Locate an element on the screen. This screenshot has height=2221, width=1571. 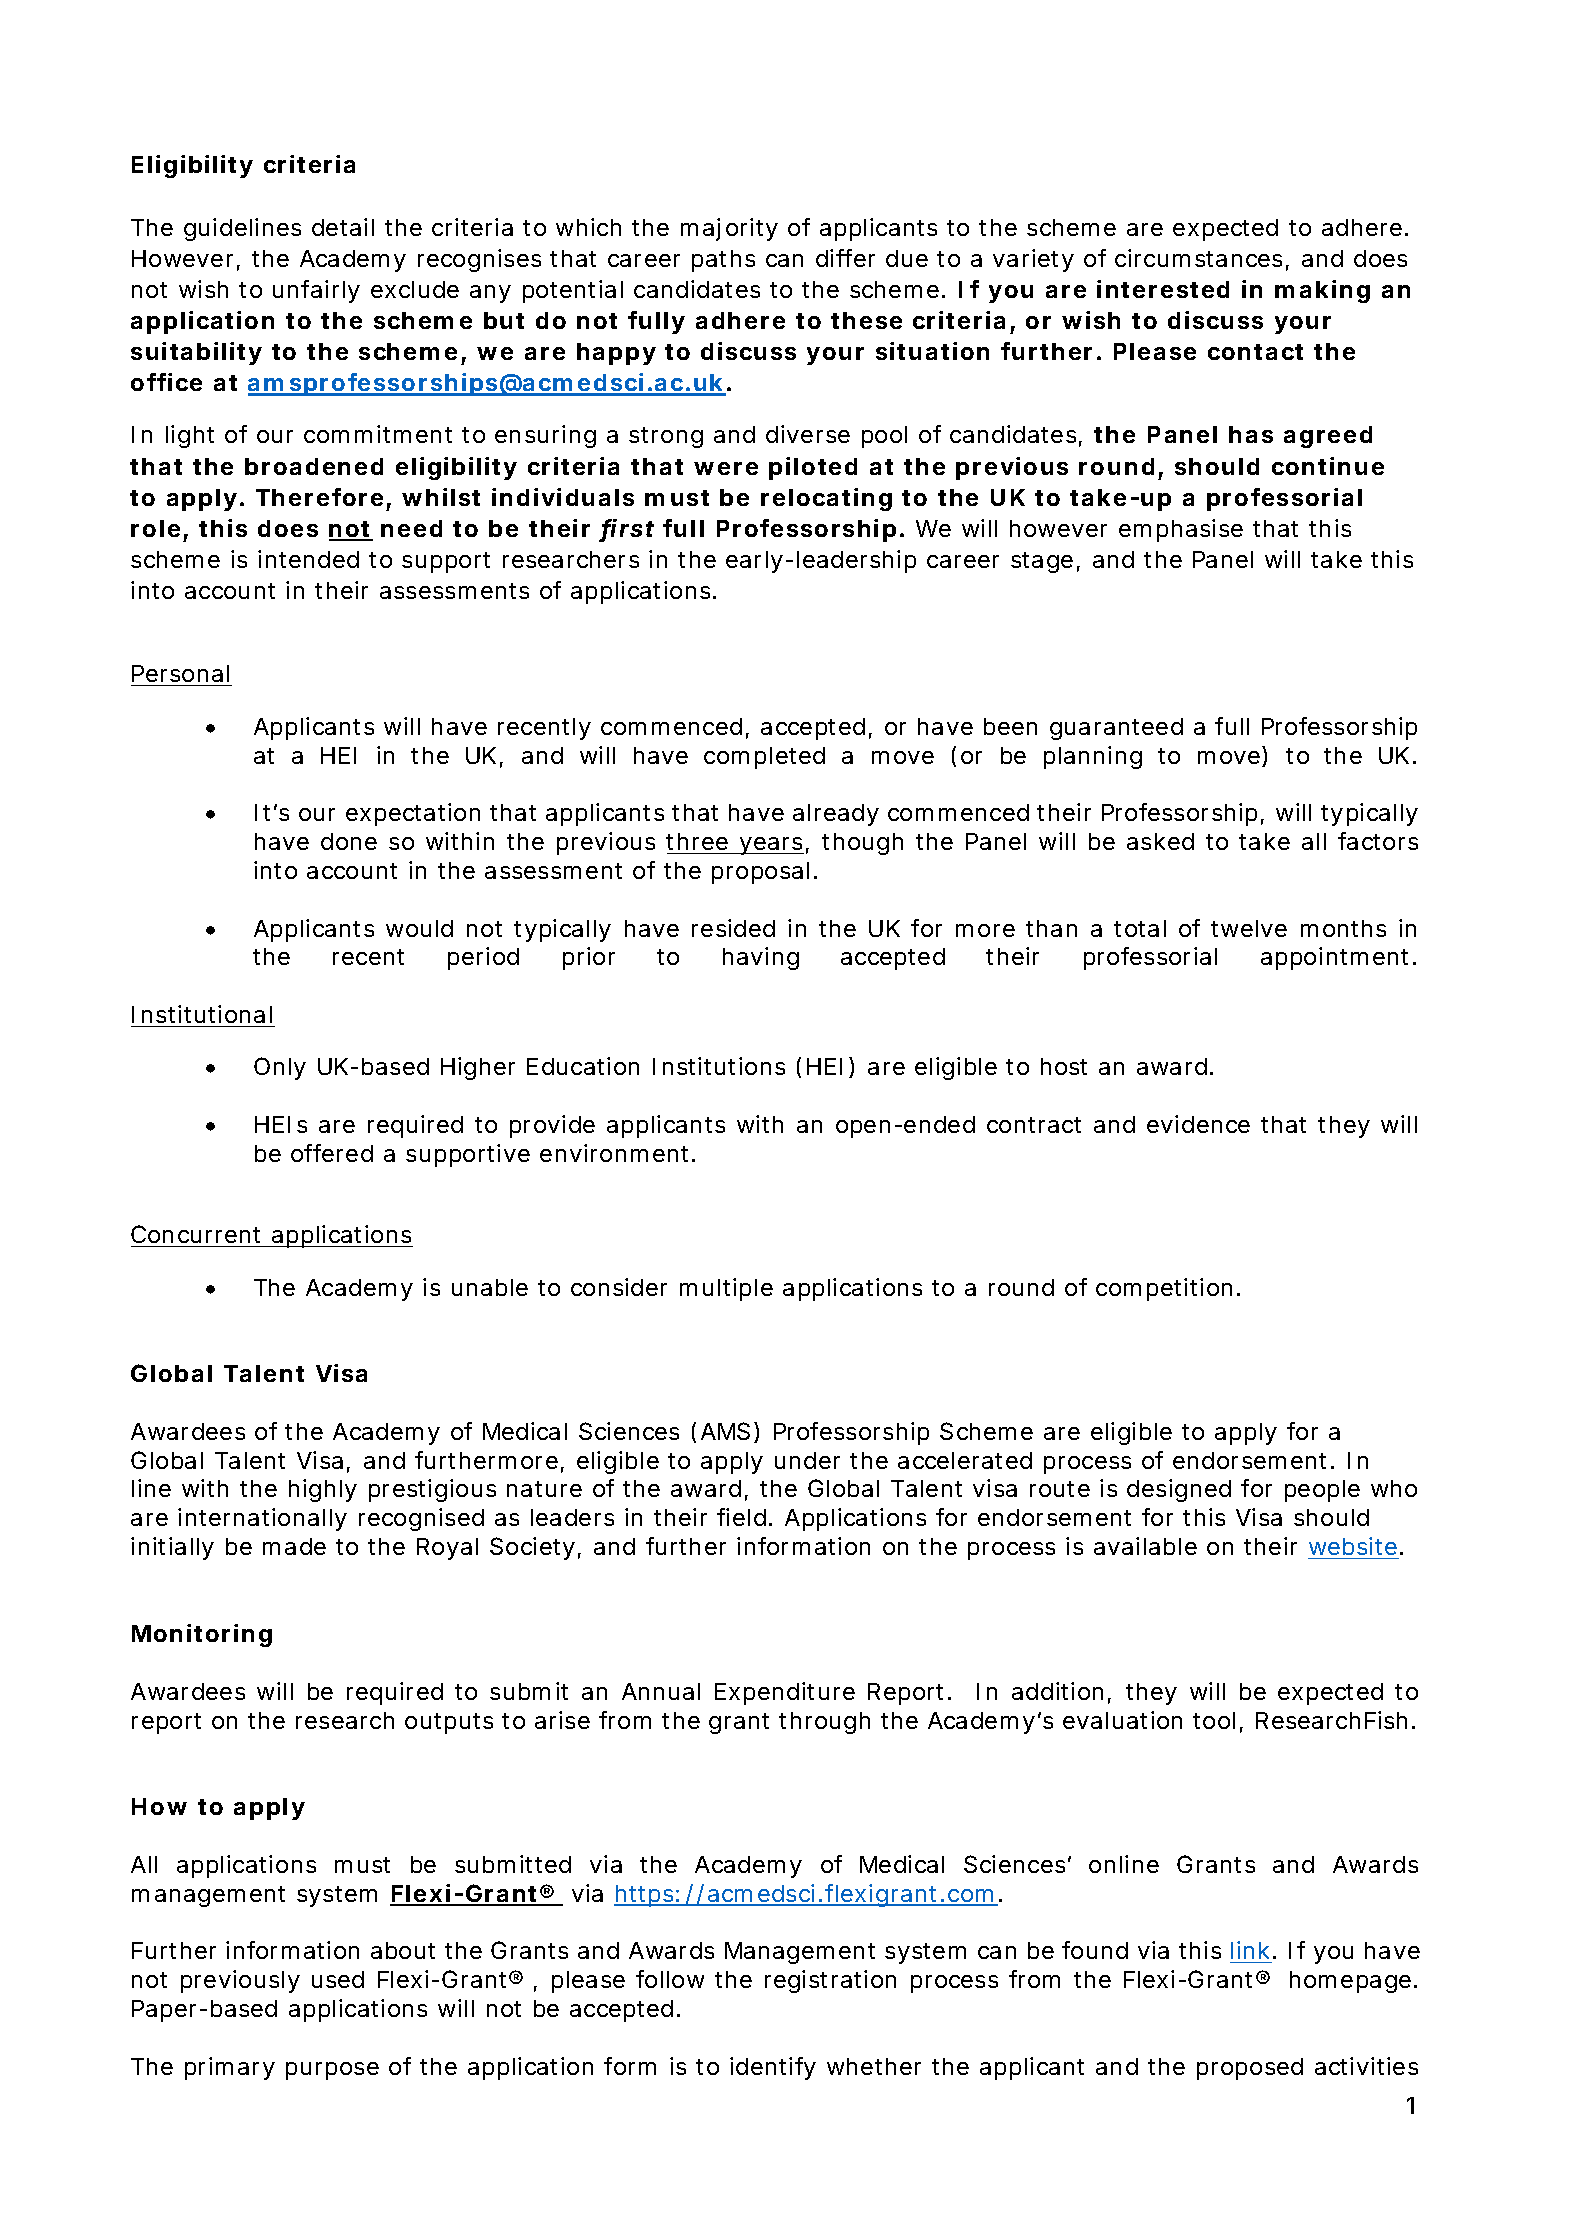
paths is located at coordinates (723, 261).
